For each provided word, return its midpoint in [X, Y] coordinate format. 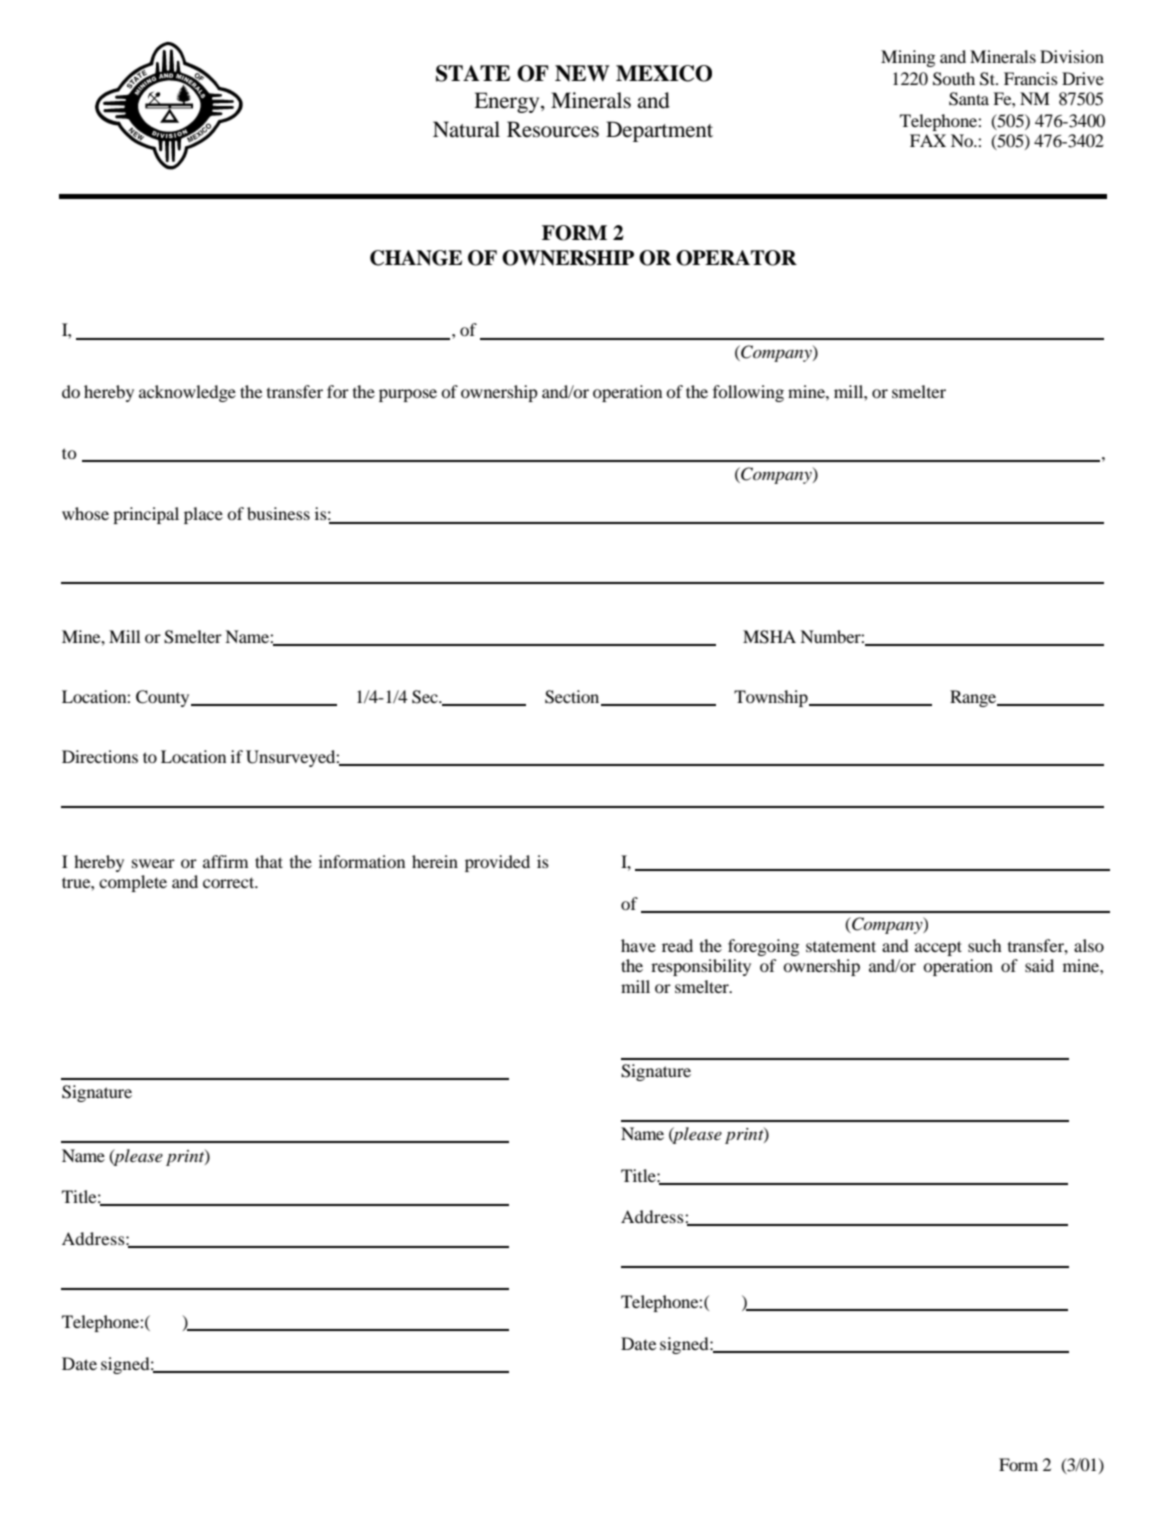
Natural [466, 129]
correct [230, 882]
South [954, 79]
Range [974, 698]
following [748, 393]
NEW [582, 73]
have [638, 945]
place [203, 515]
